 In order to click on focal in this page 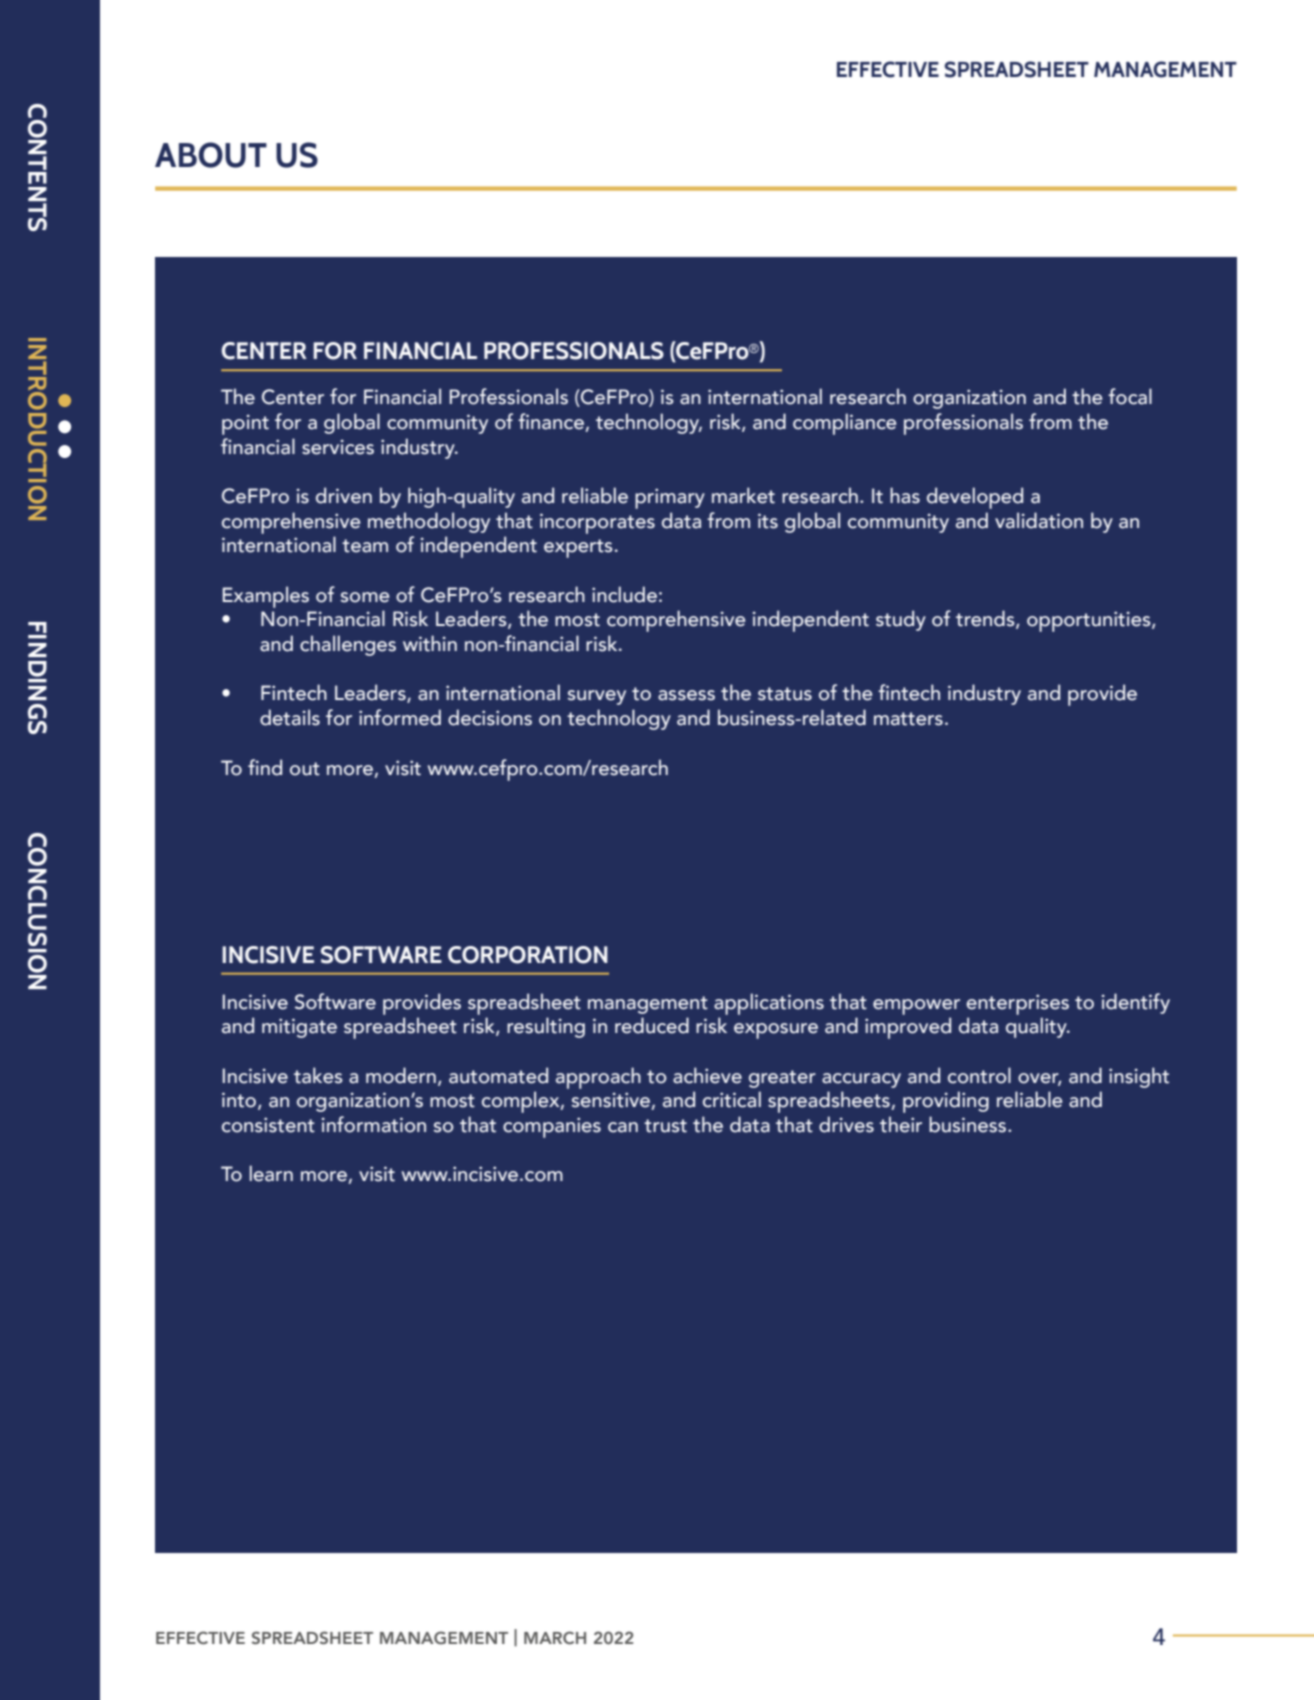, I will do `click(1130, 396)`.
